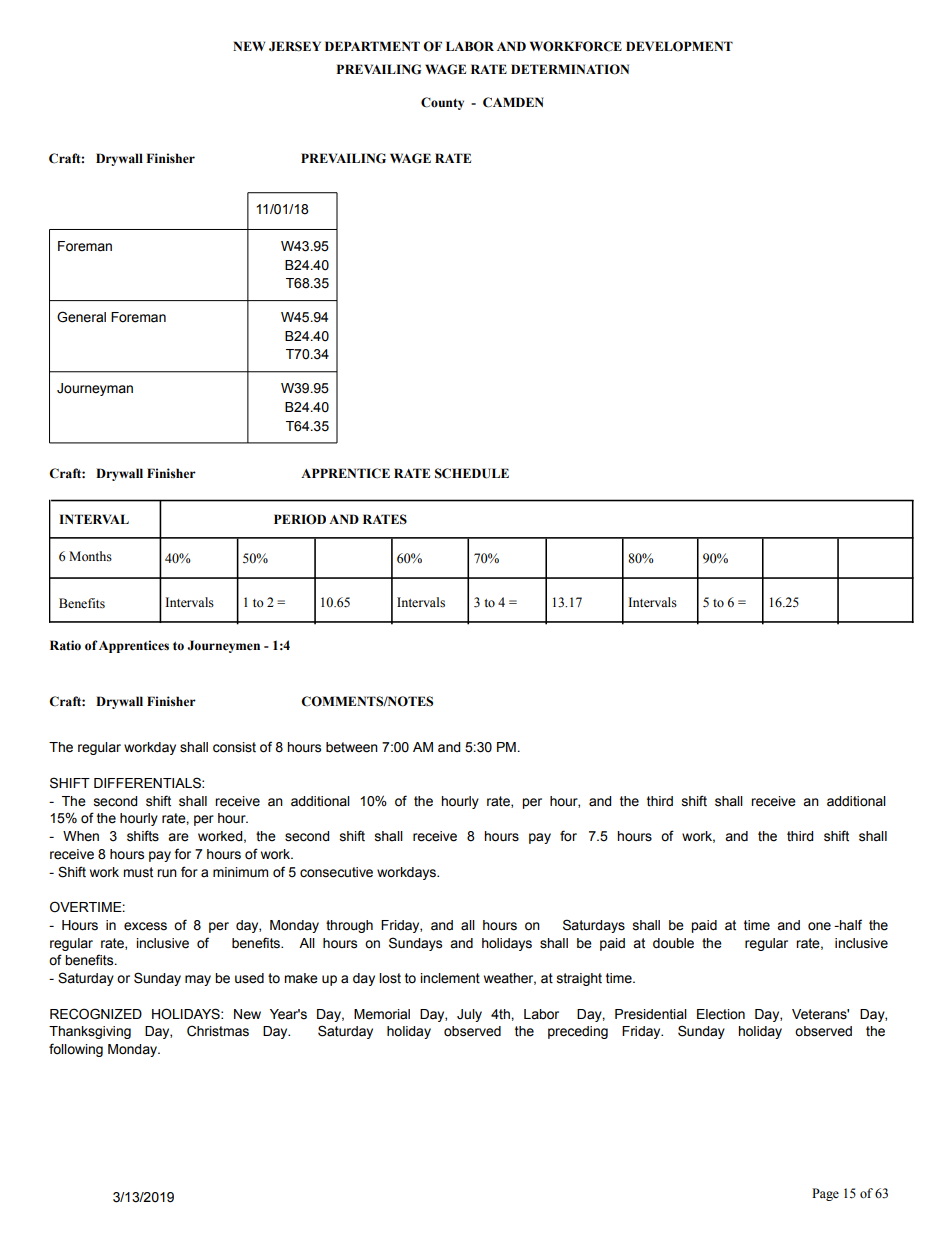 The width and height of the screenshot is (952, 1233). I want to click on DEVELOPMENT, so click(679, 46).
